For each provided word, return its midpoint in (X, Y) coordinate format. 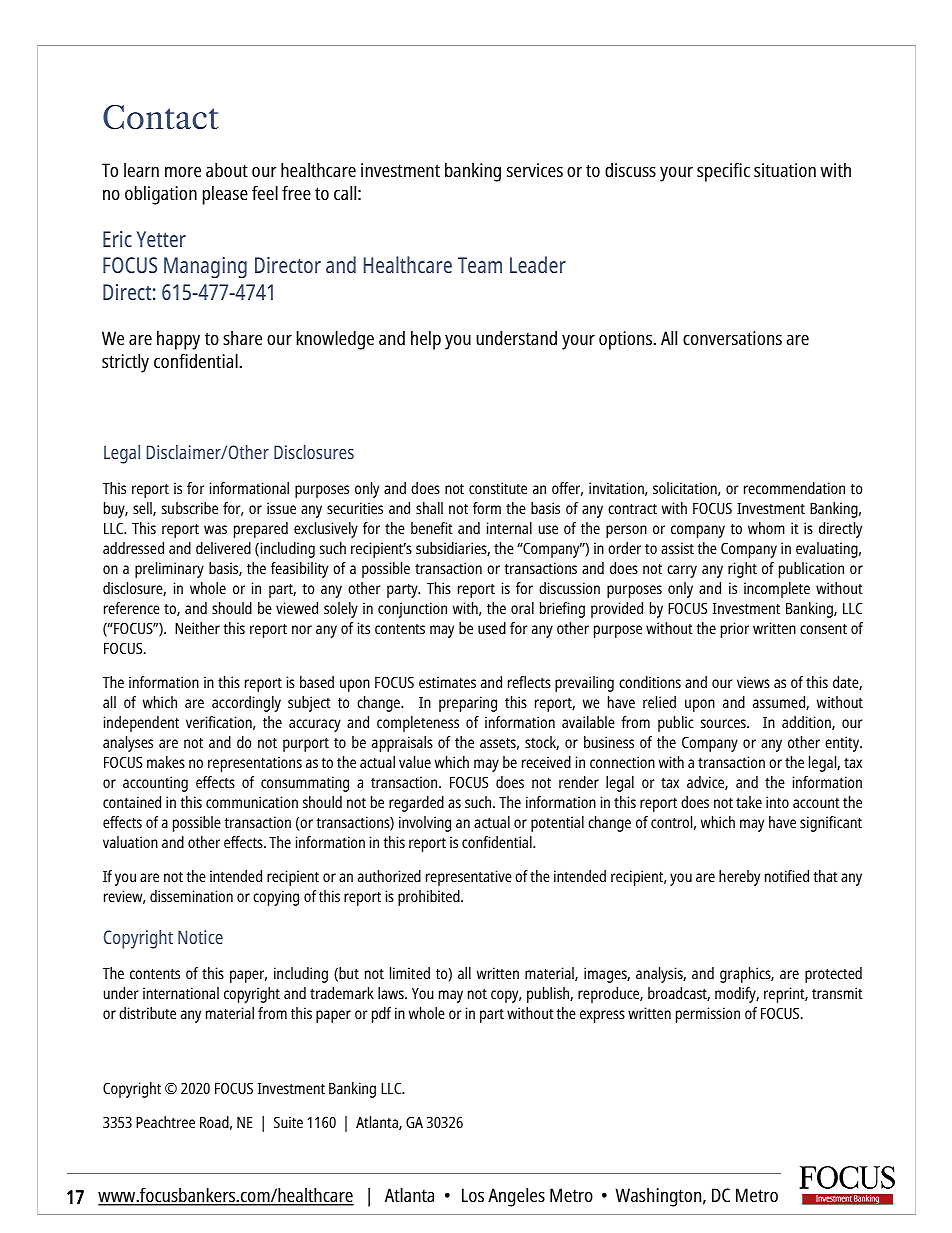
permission (708, 1015)
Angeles (516, 1197)
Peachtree (165, 1122)
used (492, 628)
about (227, 169)
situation (785, 170)
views (753, 682)
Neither (197, 628)
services (535, 170)
